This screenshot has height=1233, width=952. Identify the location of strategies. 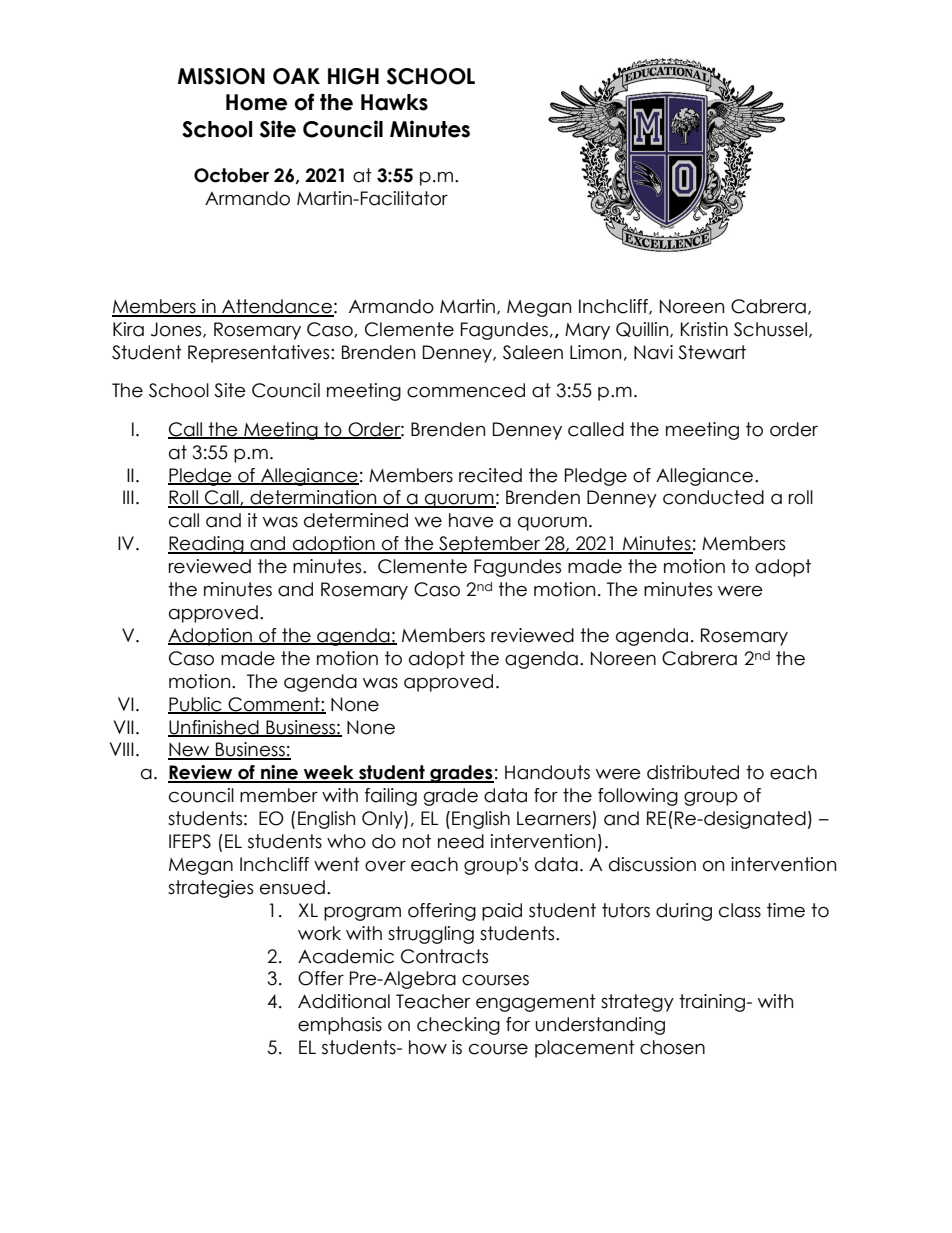
(210, 889).
